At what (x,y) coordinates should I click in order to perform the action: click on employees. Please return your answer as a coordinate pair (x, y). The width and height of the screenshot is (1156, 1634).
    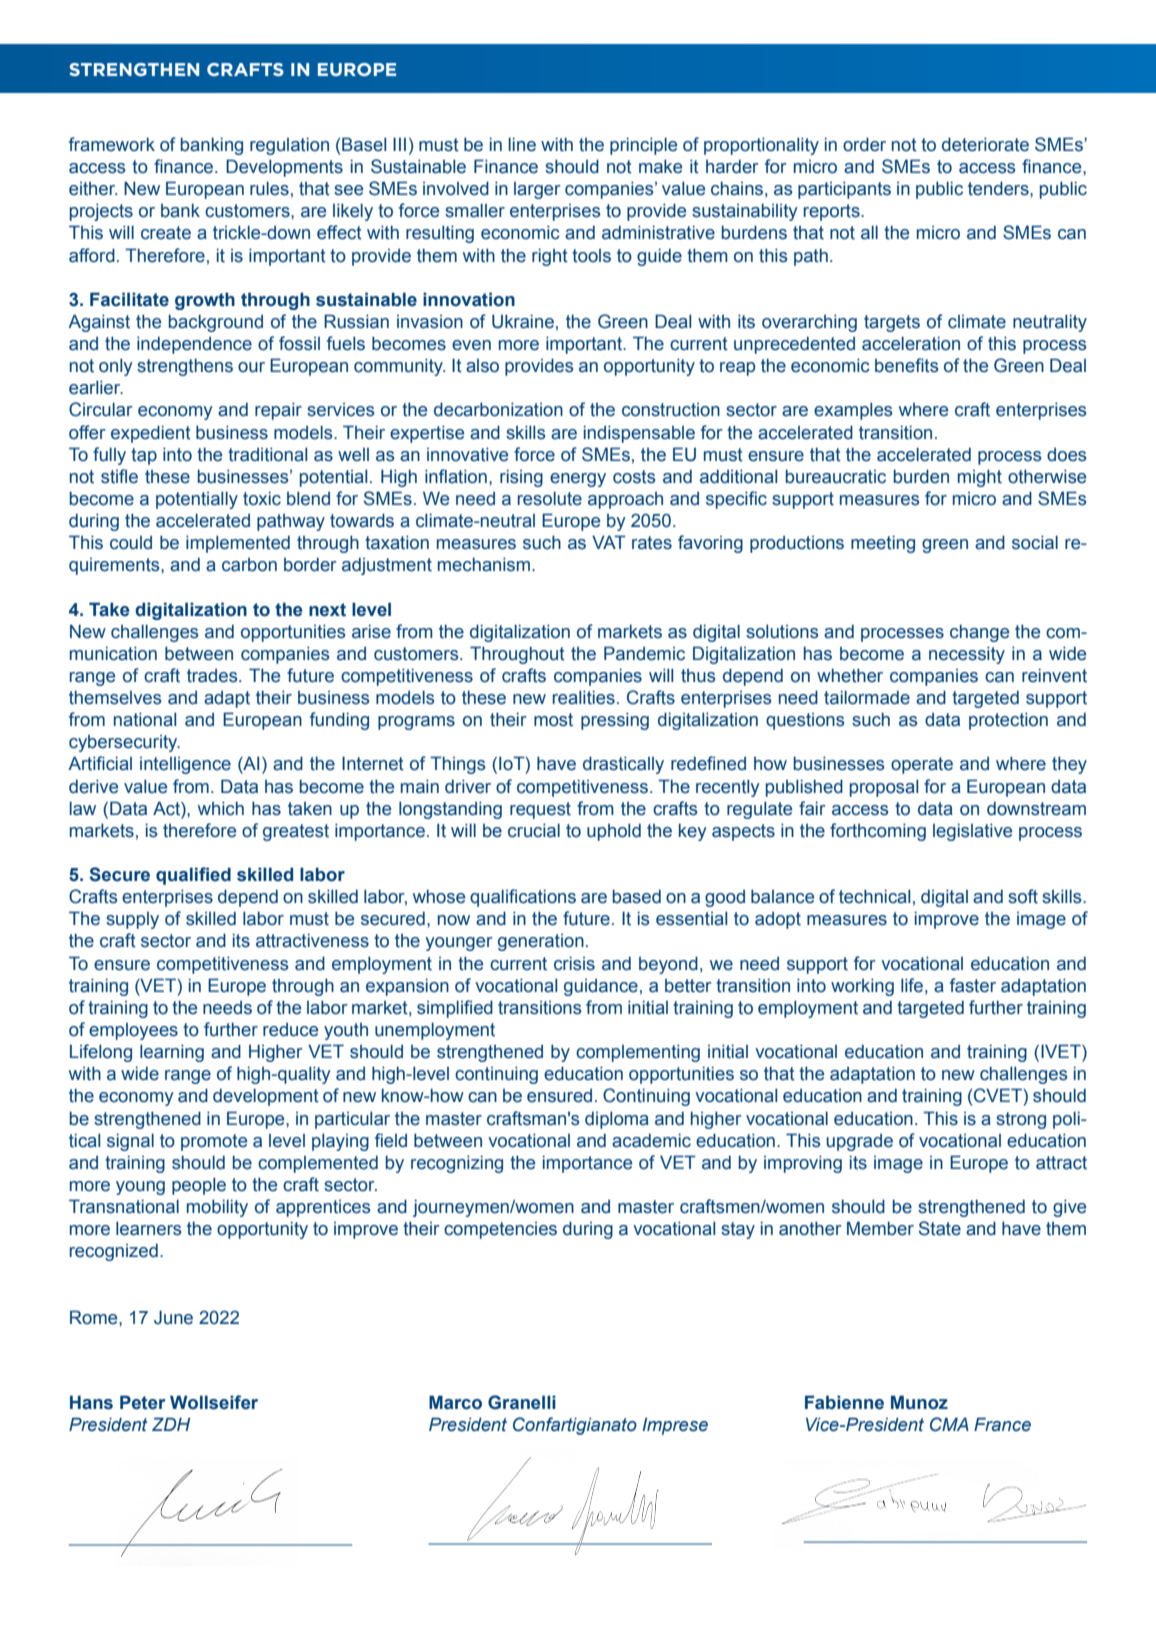
    Looking at the image, I should click on (133, 1031).
